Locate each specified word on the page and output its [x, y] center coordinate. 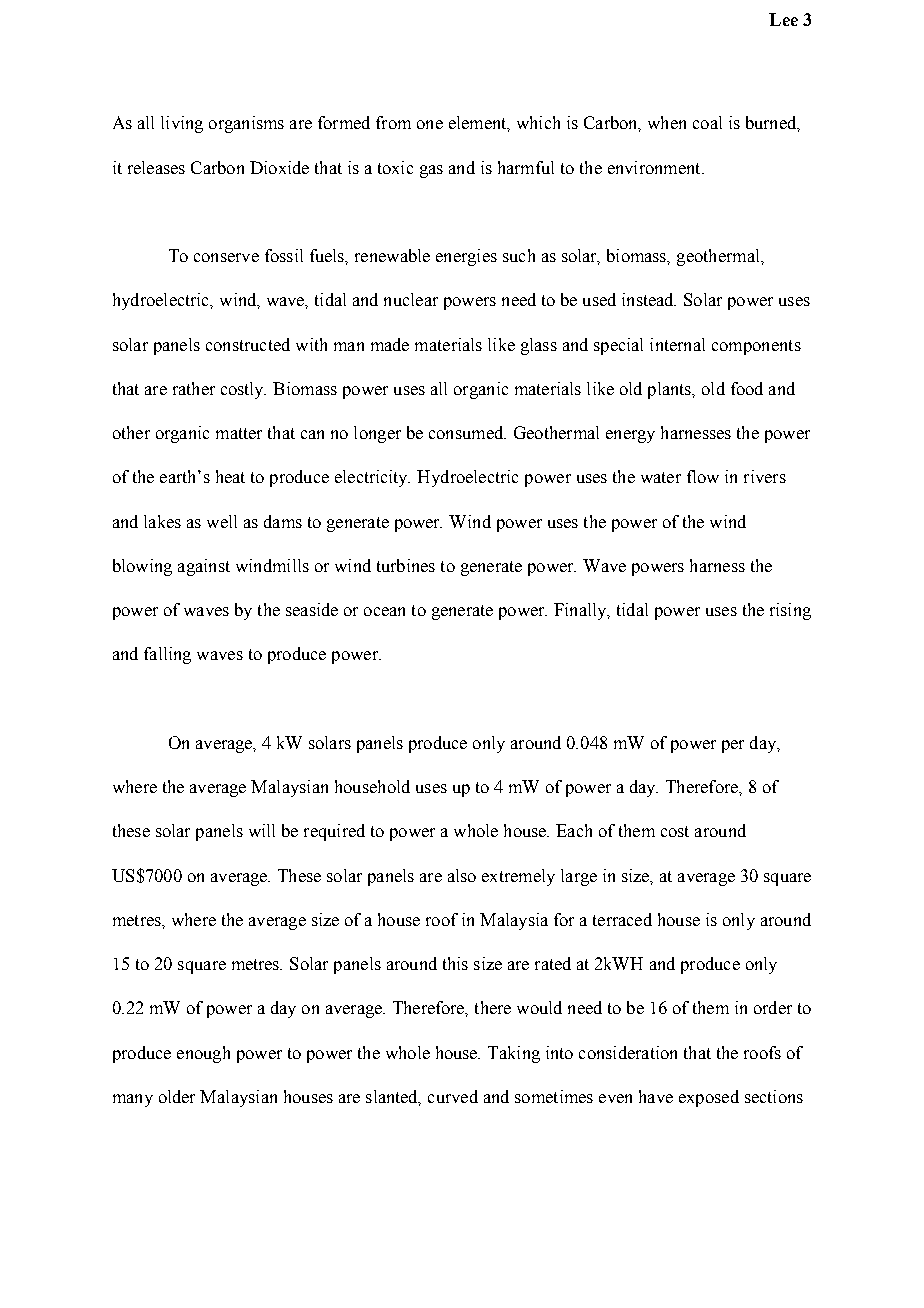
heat [230, 476]
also [462, 875]
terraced [622, 919]
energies [466, 257]
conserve [226, 257]
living [182, 124]
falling [167, 655]
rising [790, 611]
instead [649, 299]
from [393, 122]
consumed [467, 432]
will [262, 830]
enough [203, 1054]
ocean [384, 611]
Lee [783, 19]
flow [703, 476]
